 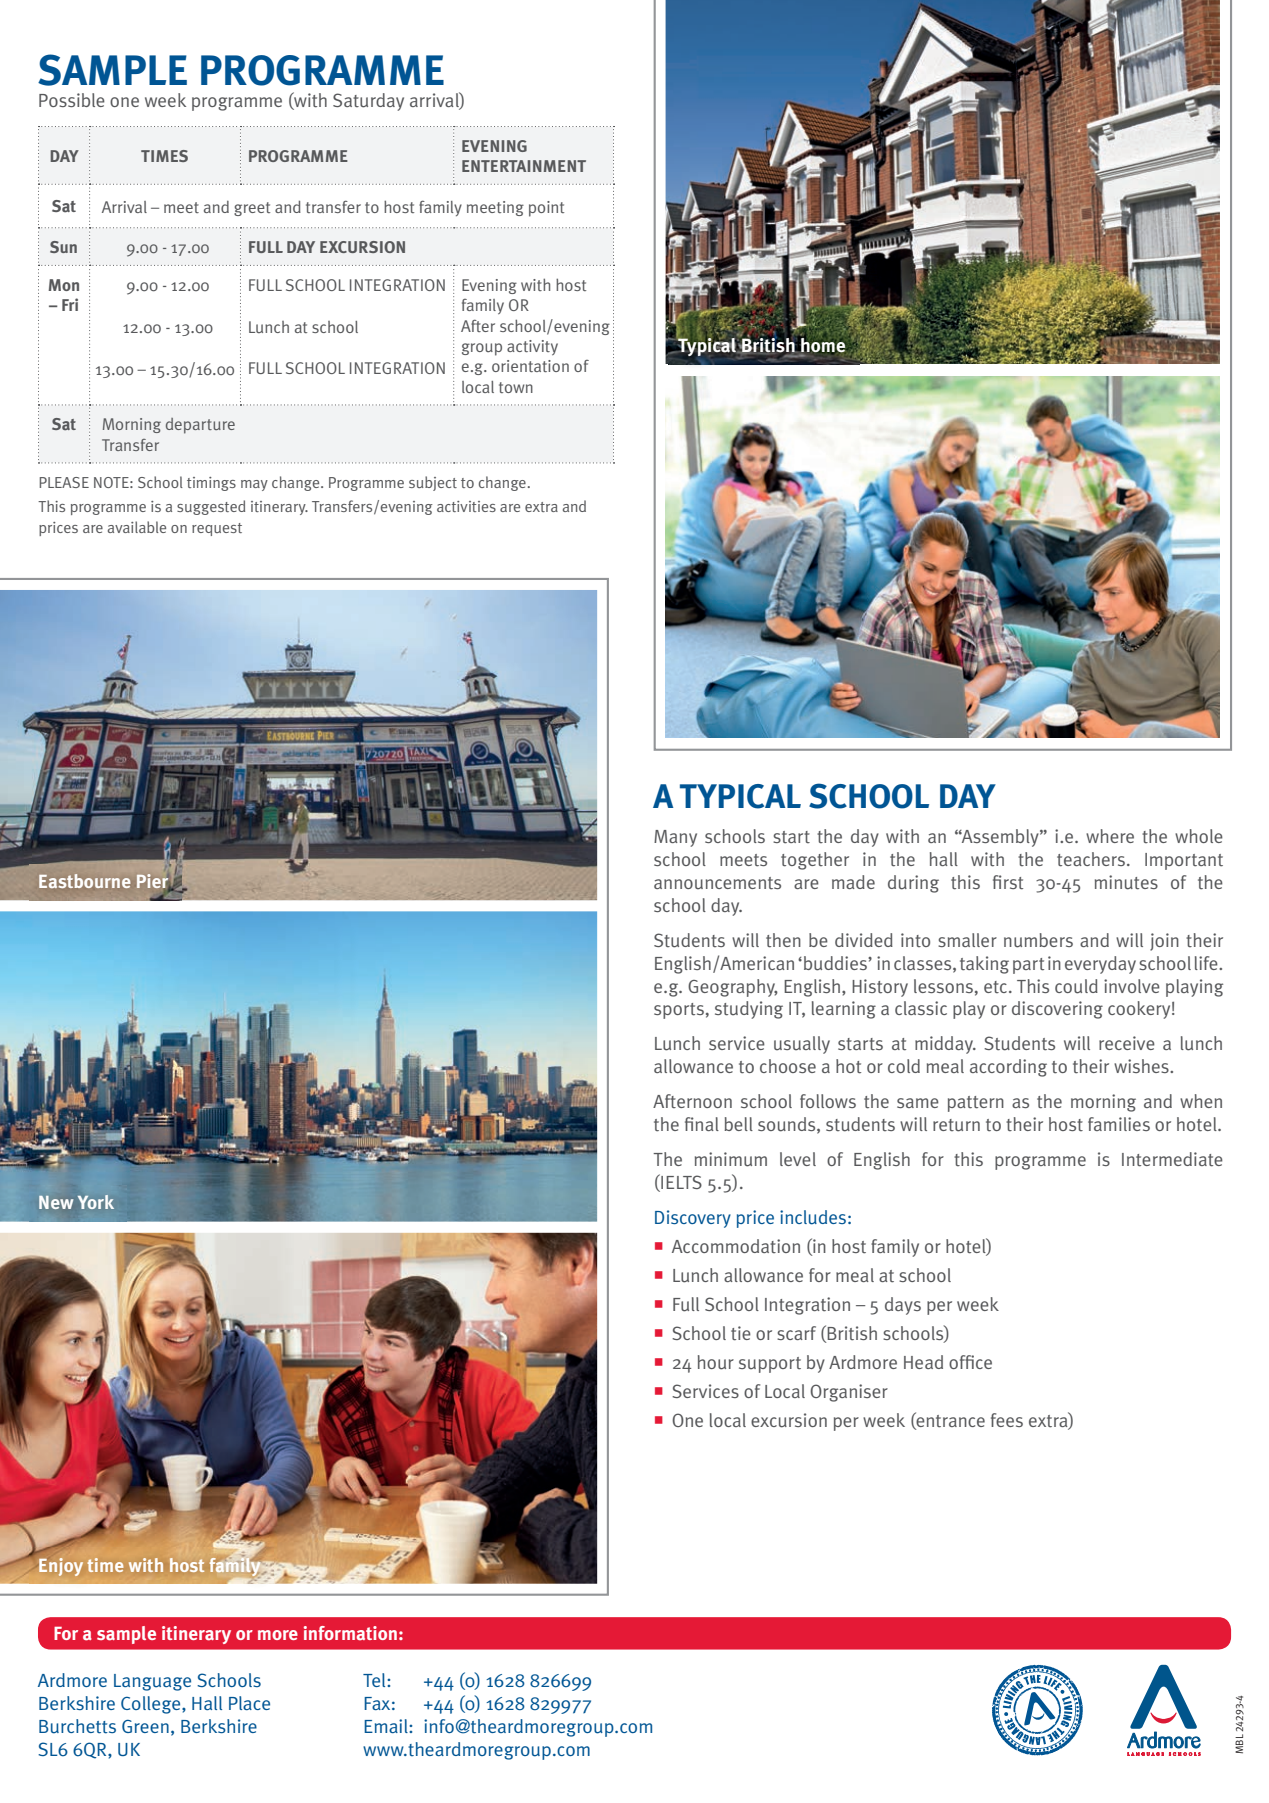 What do you see at coordinates (217, 529) in the image?
I see `request` at bounding box center [217, 529].
